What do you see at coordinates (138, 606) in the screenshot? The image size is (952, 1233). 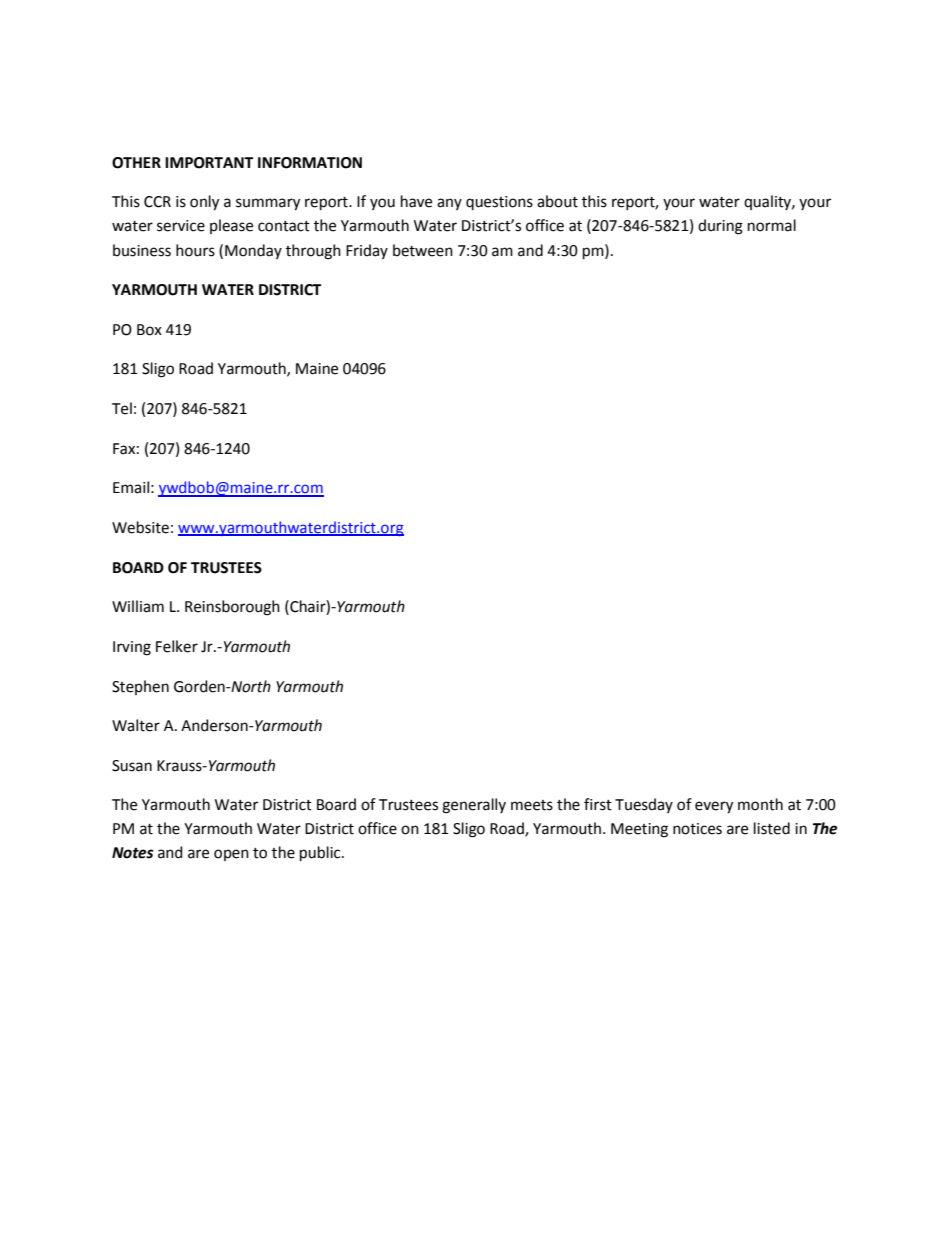 I see `William` at bounding box center [138, 606].
